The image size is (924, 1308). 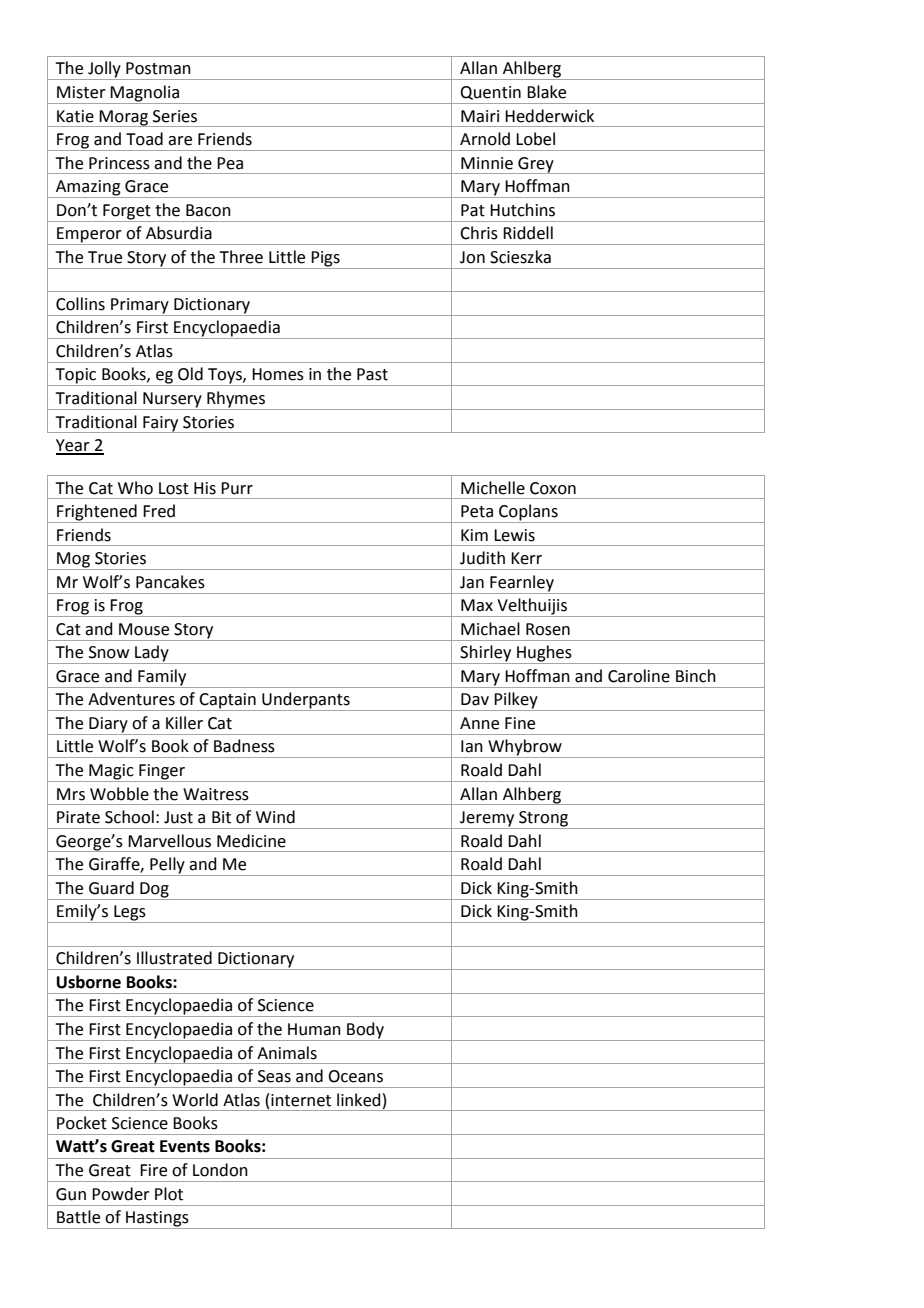 I want to click on Arnold, so click(x=485, y=139).
